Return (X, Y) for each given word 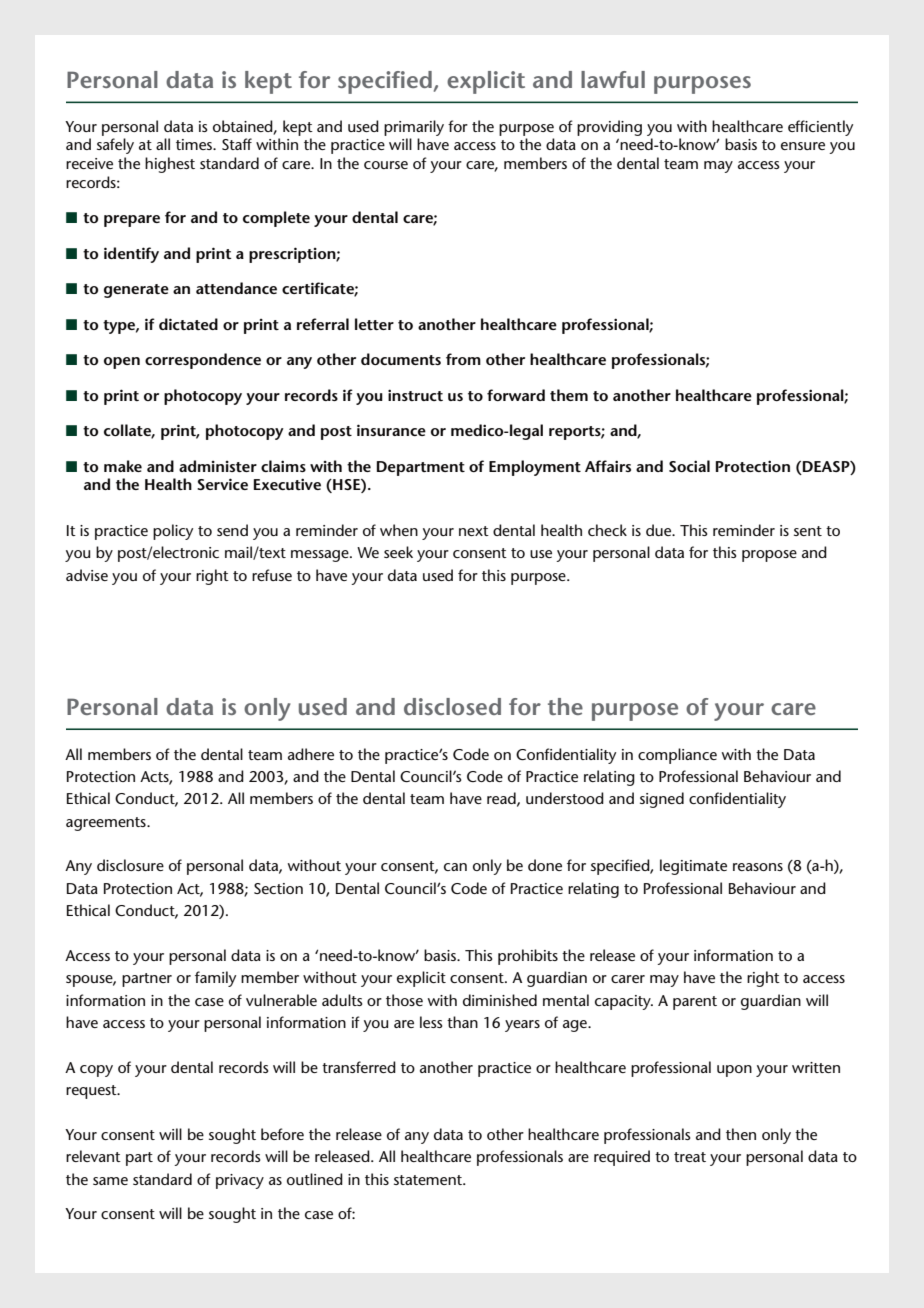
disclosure (130, 865)
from (463, 359)
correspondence (203, 361)
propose (769, 556)
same (110, 1181)
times (195, 144)
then (741, 1134)
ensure (803, 146)
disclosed (452, 706)
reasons (758, 867)
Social (689, 466)
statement (429, 1180)
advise (87, 575)
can (455, 867)
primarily (414, 128)
